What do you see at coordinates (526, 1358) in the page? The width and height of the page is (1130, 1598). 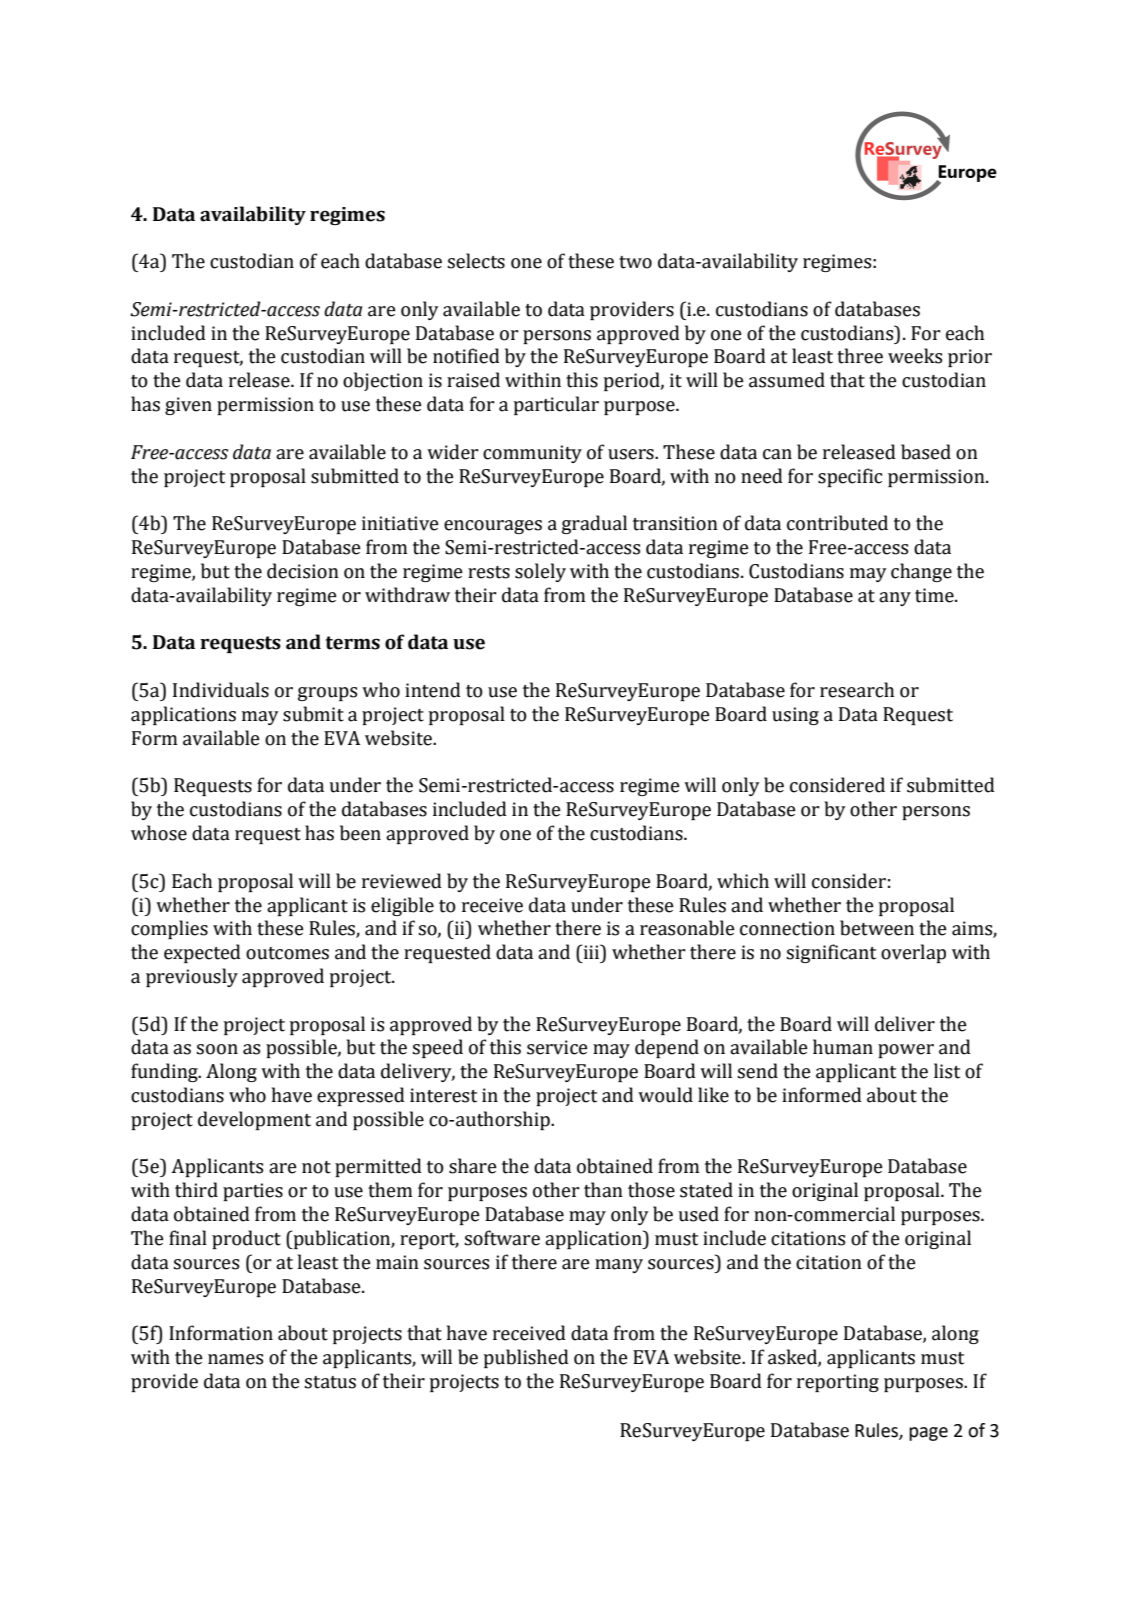 I see `published` at bounding box center [526, 1358].
